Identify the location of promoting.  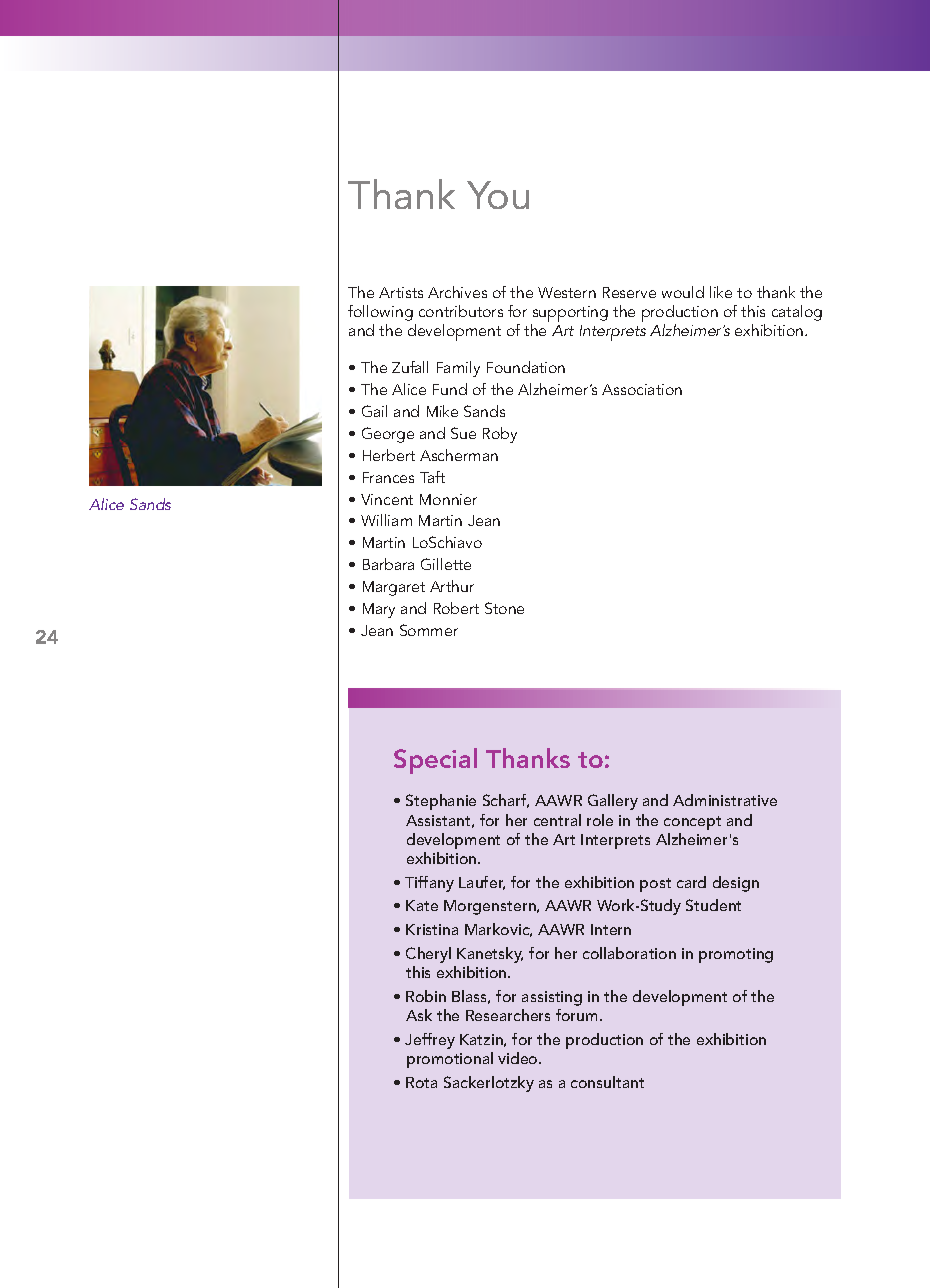
(736, 955).
